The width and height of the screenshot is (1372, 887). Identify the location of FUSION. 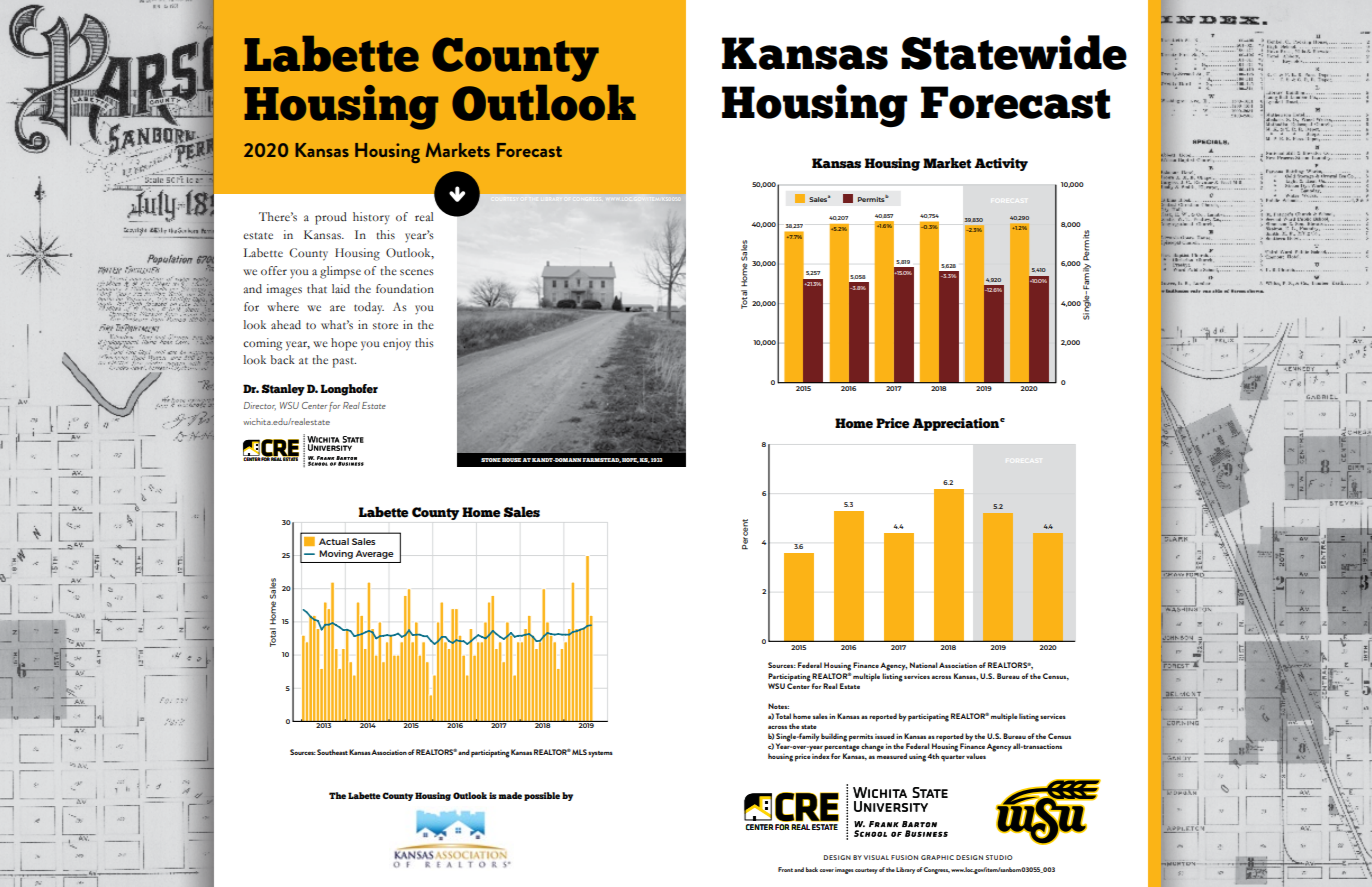
(904, 857).
